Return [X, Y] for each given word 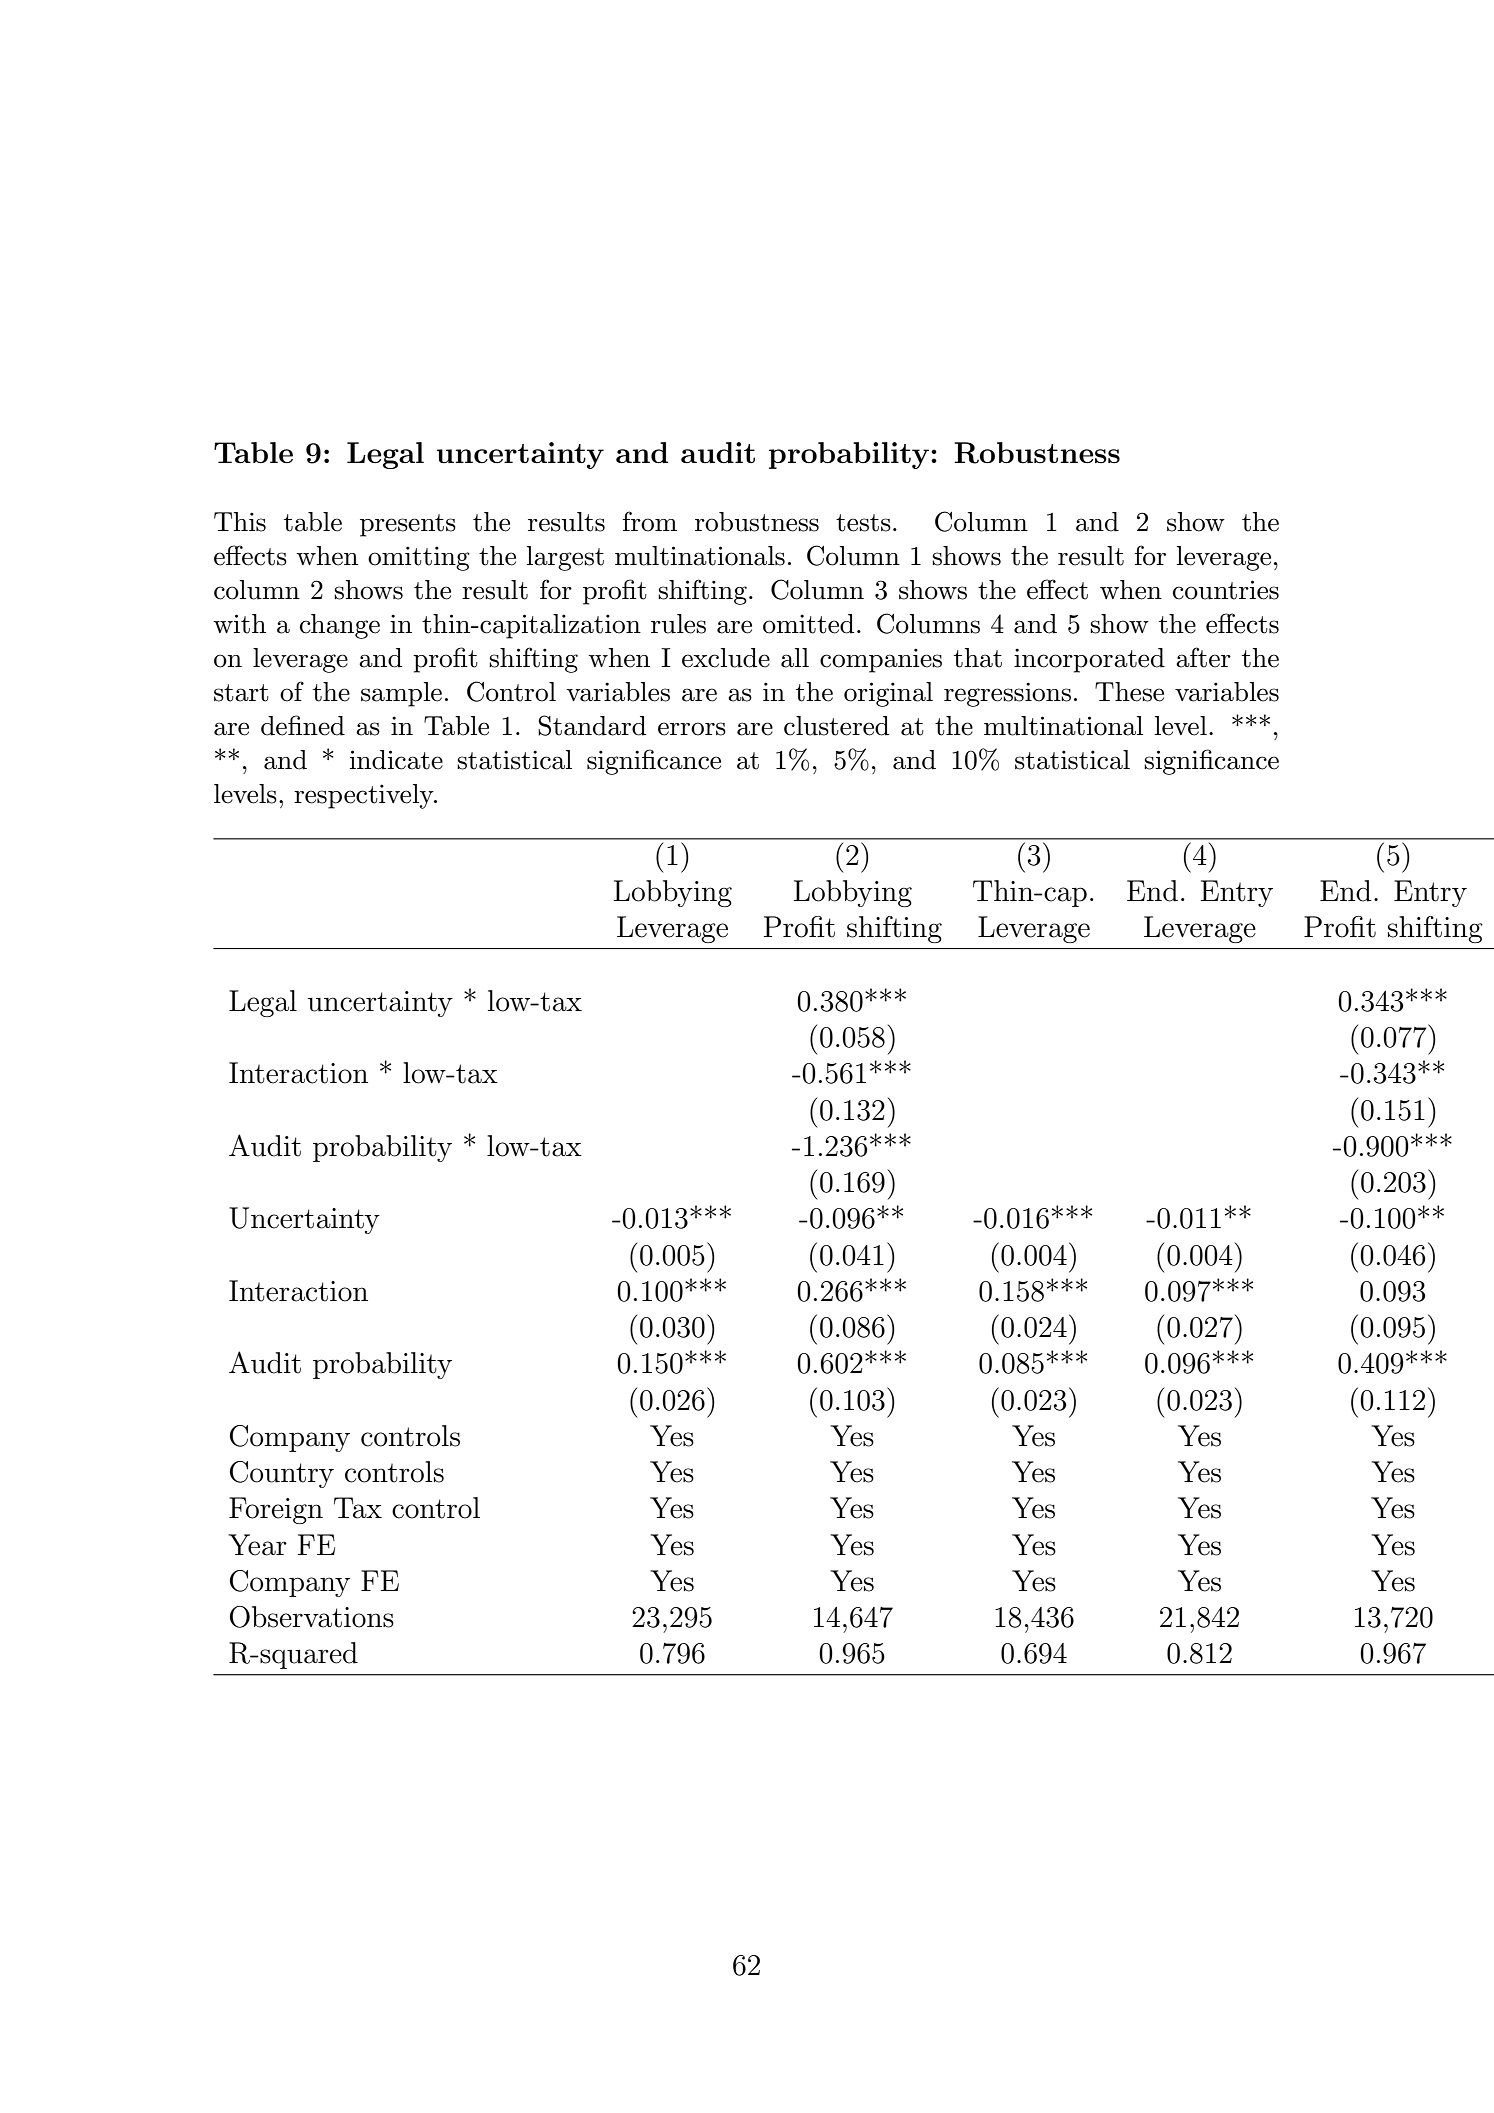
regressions [1007, 694]
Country [282, 1474]
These [1129, 692]
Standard [592, 725]
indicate [396, 760]
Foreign [276, 1510]
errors [692, 729]
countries [1226, 590]
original [888, 694]
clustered [836, 726]
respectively [365, 796]
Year [257, 1545]
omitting [419, 558]
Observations [312, 1617]
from [650, 521]
